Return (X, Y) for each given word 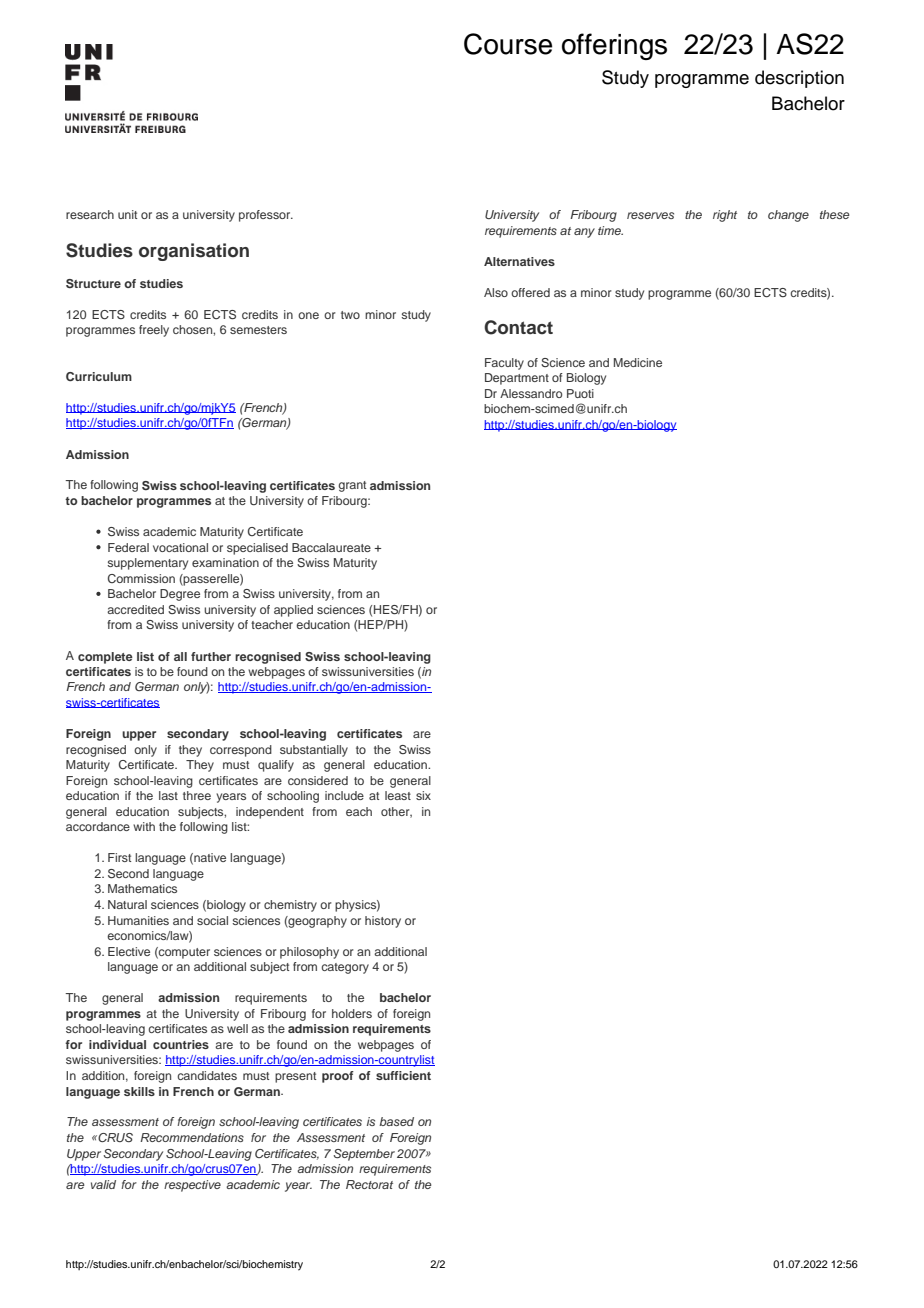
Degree (180, 595)
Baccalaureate (331, 547)
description (799, 79)
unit (127, 214)
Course (508, 44)
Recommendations (192, 1137)
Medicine (638, 362)
